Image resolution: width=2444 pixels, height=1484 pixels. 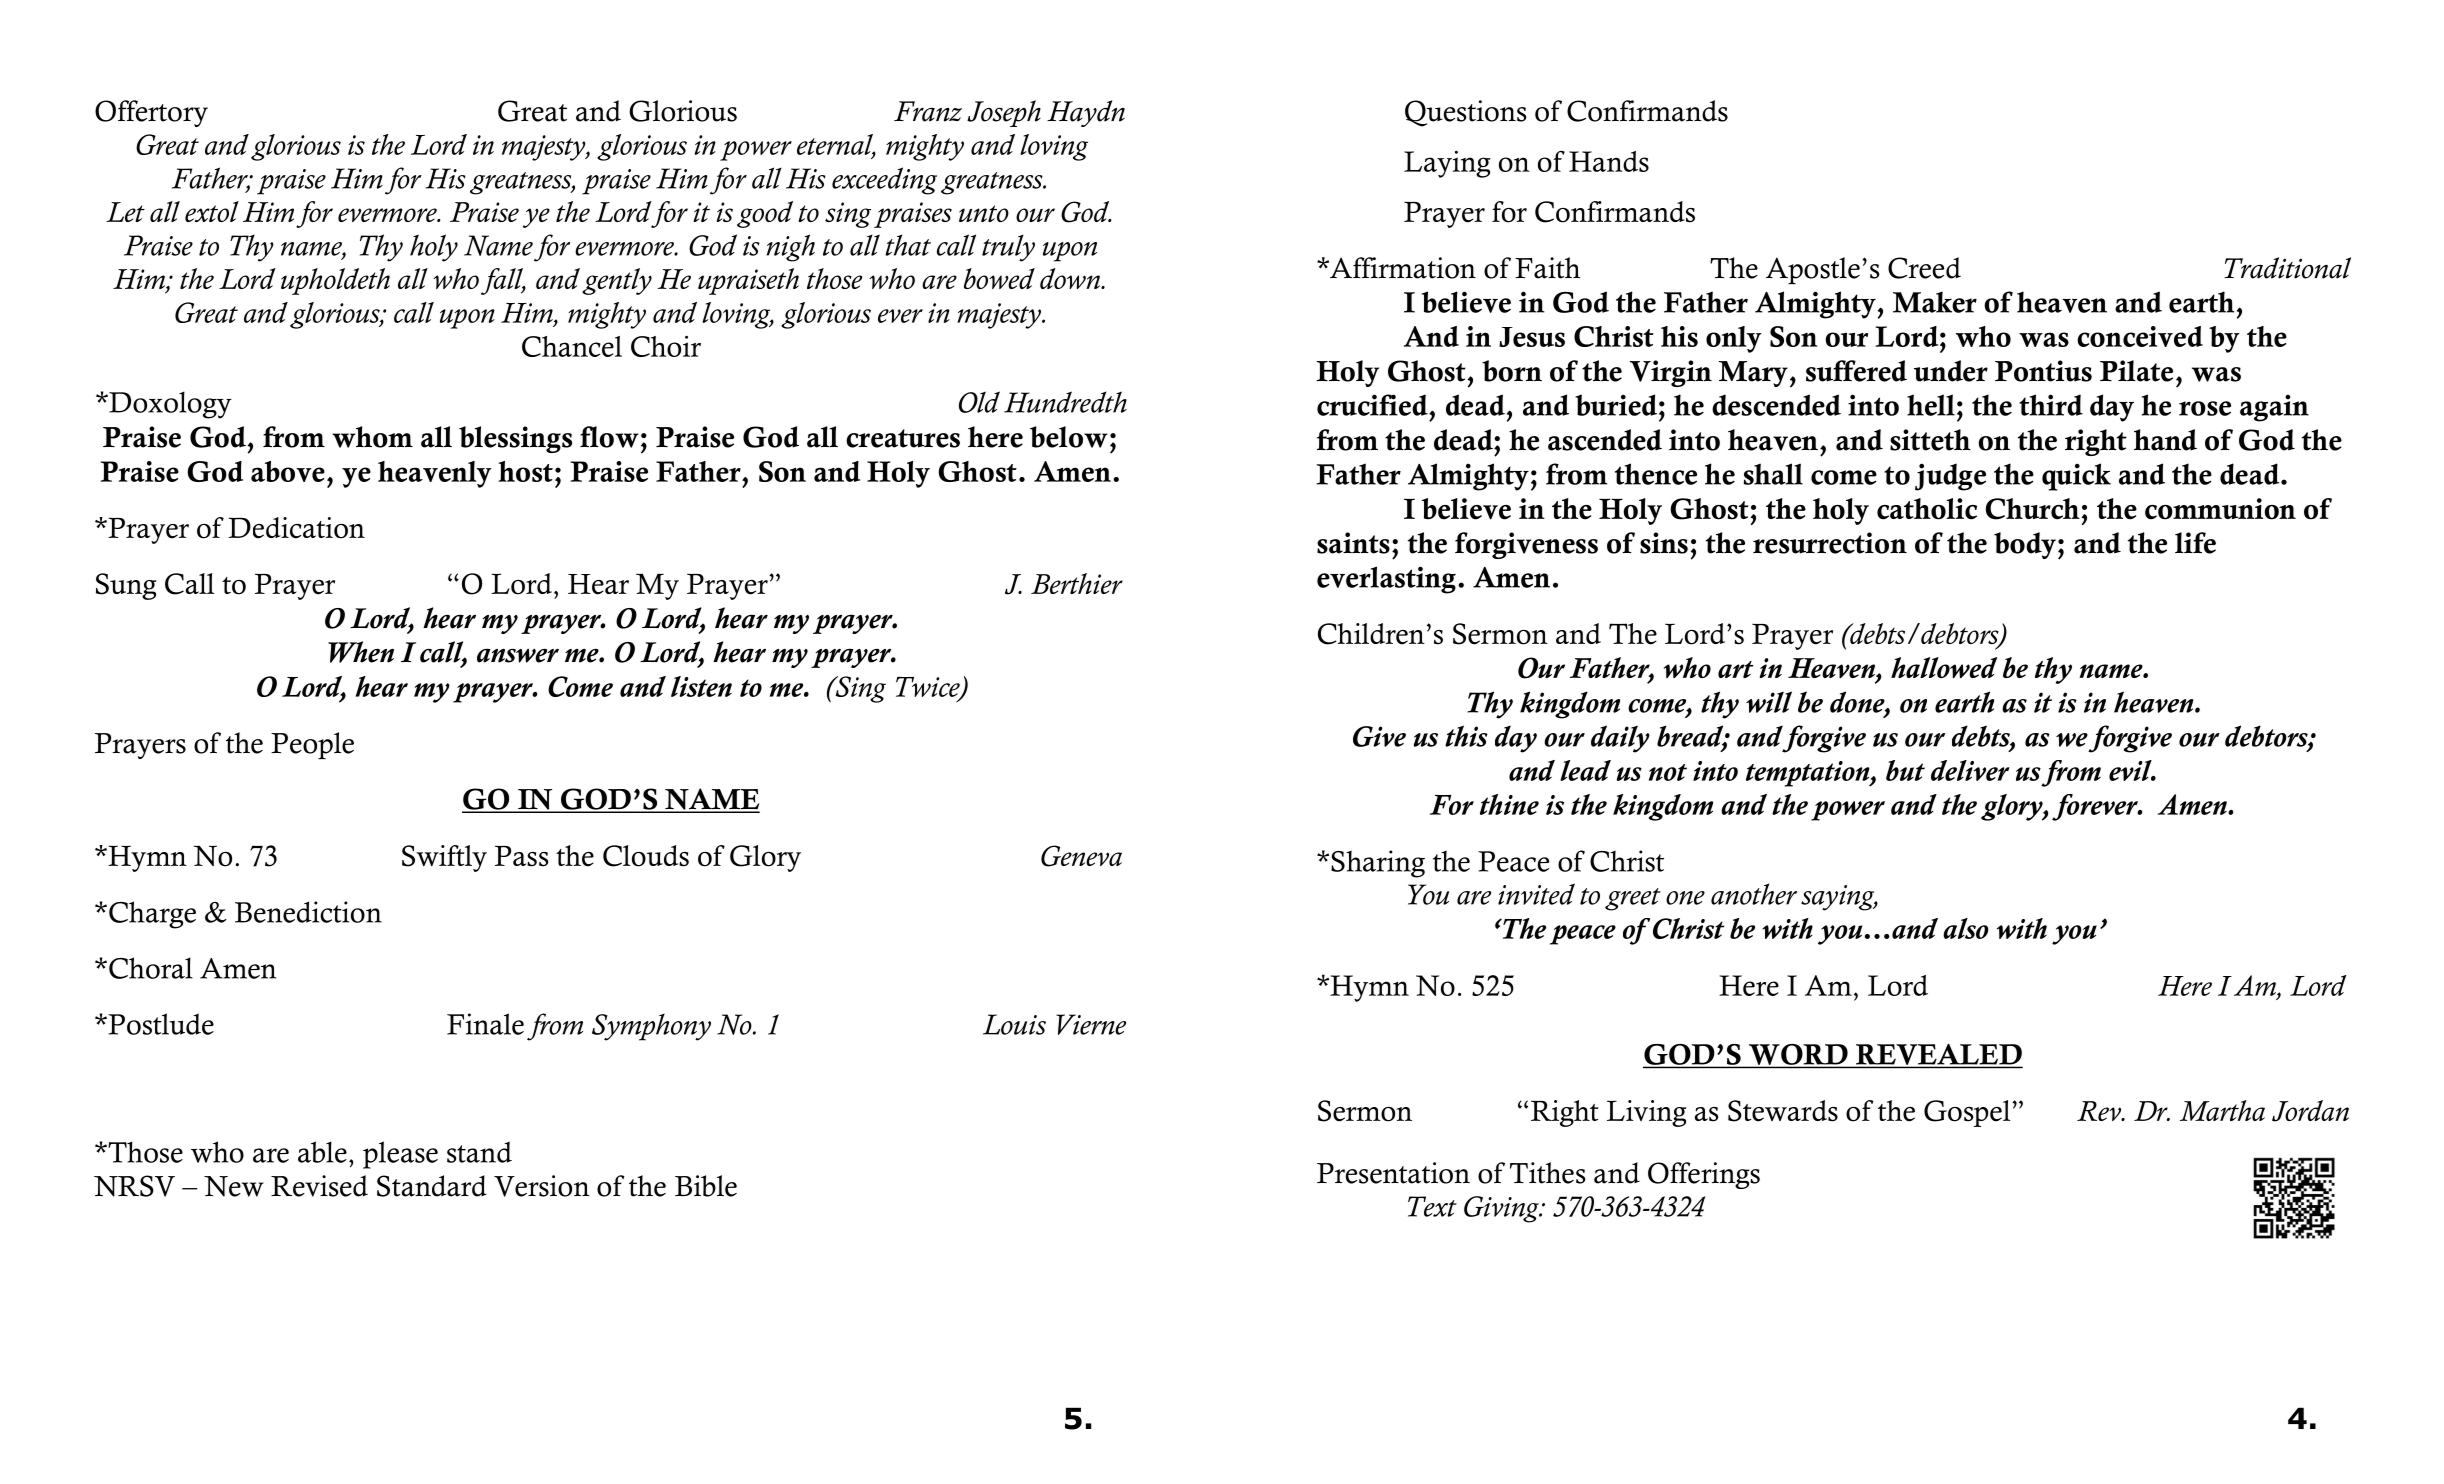 What do you see at coordinates (929, 688) in the document?
I see `Twice` at bounding box center [929, 688].
